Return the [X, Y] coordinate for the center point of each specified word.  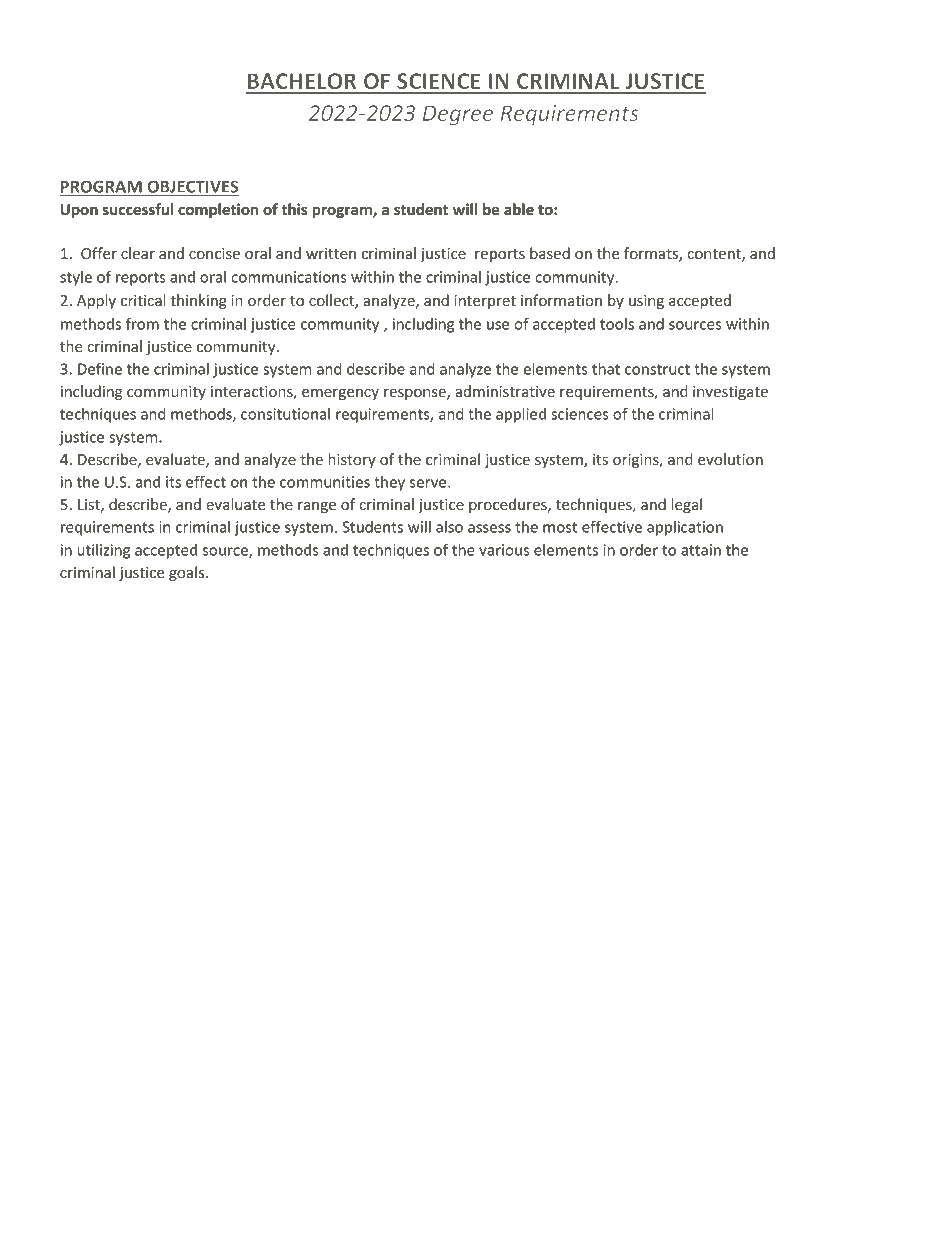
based [550, 253]
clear [138, 253]
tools [617, 324]
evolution [730, 459]
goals [188, 573]
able [519, 209]
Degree [458, 115]
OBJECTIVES [193, 186]
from [142, 323]
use [498, 325]
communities [325, 482]
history [352, 460]
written [331, 253]
